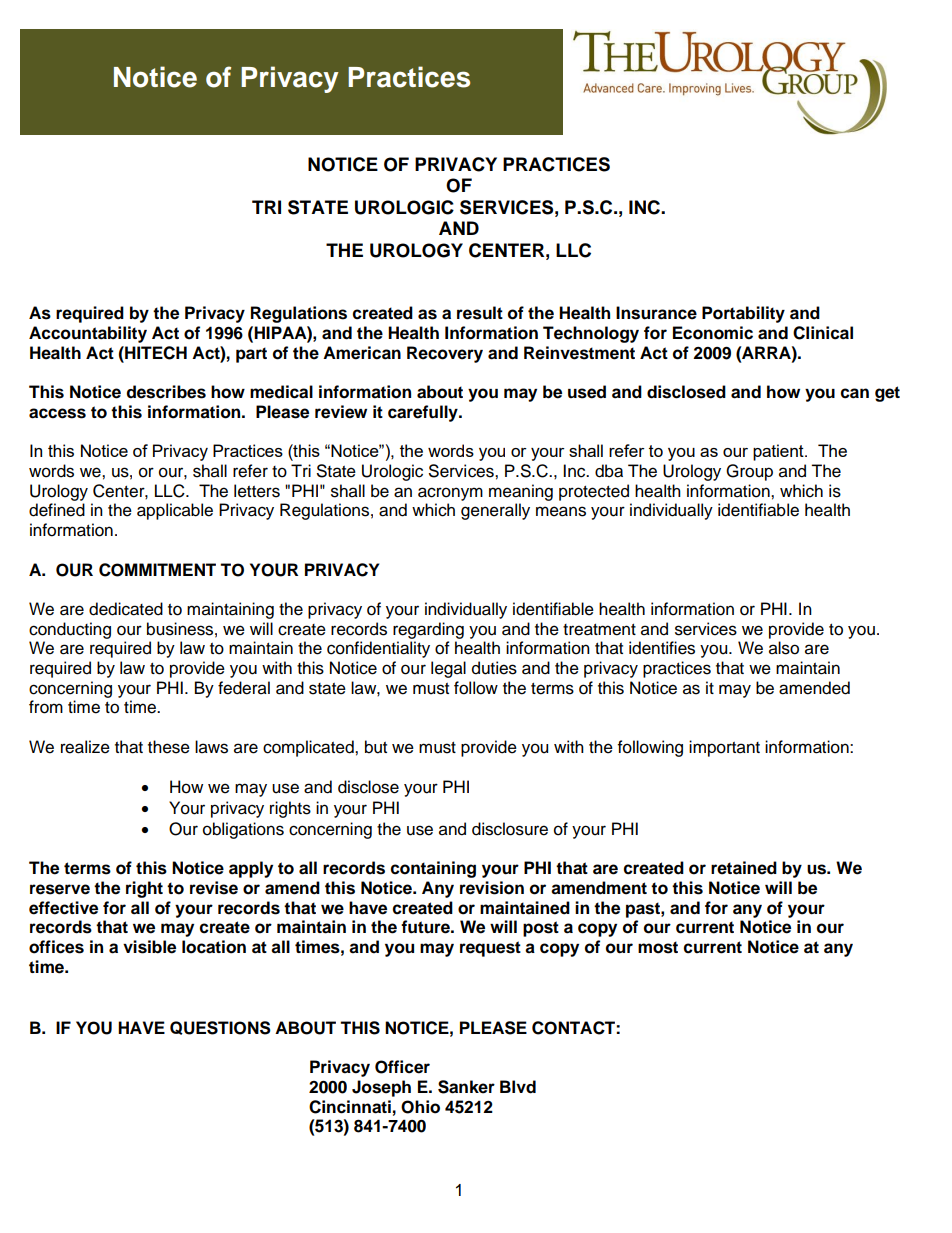 Image resolution: width=952 pixels, height=1233 pixels. I want to click on Clinical, so click(823, 333).
